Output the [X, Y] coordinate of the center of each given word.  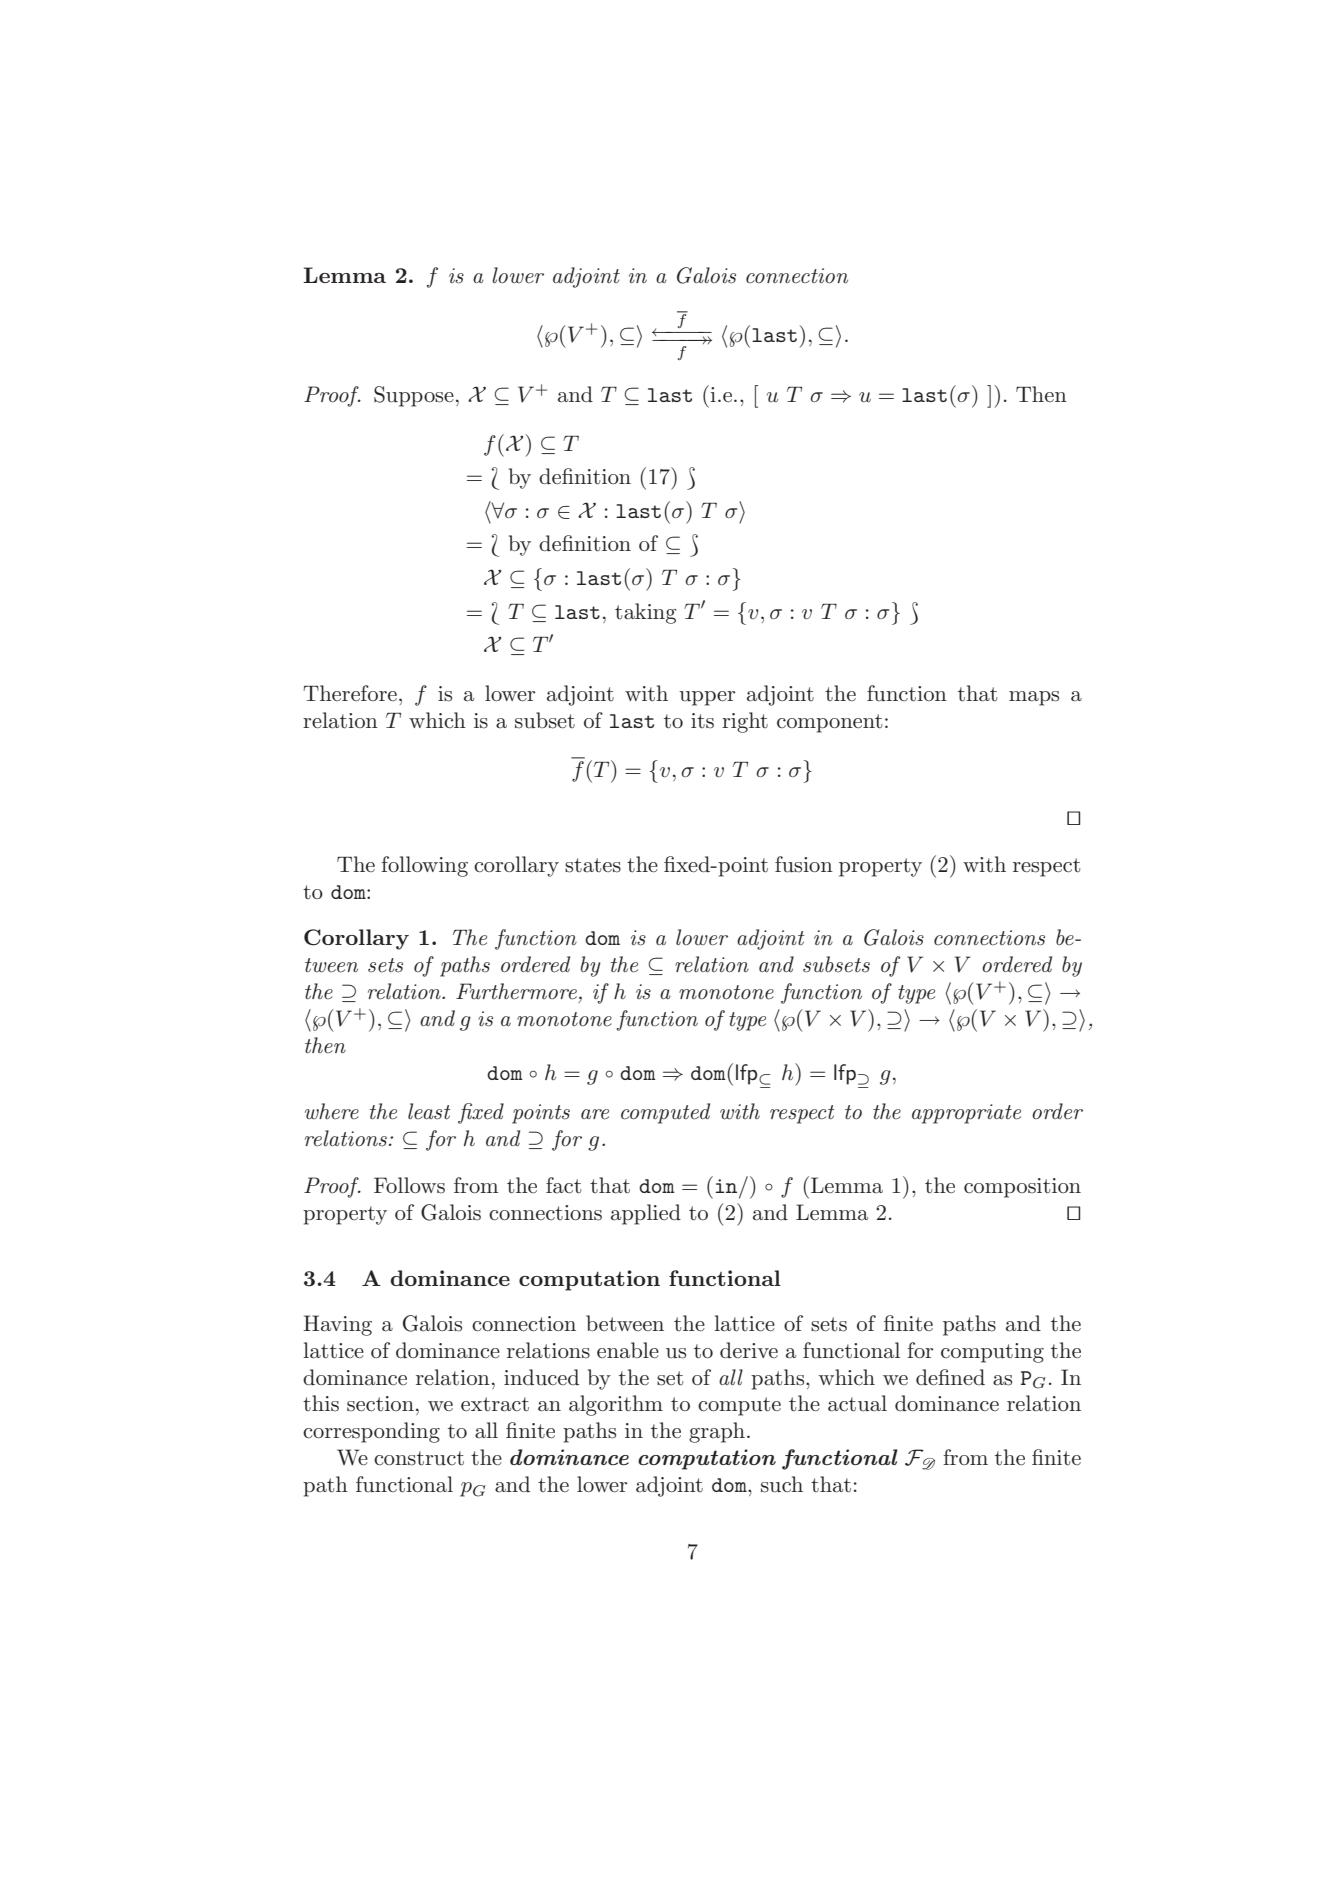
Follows [409, 1185]
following [424, 866]
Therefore [350, 693]
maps [1034, 698]
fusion [804, 864]
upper [707, 698]
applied [646, 1214]
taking [645, 613]
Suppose [414, 396]
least [429, 1111]
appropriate [966, 1114]
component [829, 723]
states [593, 865]
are [595, 1114]
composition [1022, 1188]
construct [419, 1458]
